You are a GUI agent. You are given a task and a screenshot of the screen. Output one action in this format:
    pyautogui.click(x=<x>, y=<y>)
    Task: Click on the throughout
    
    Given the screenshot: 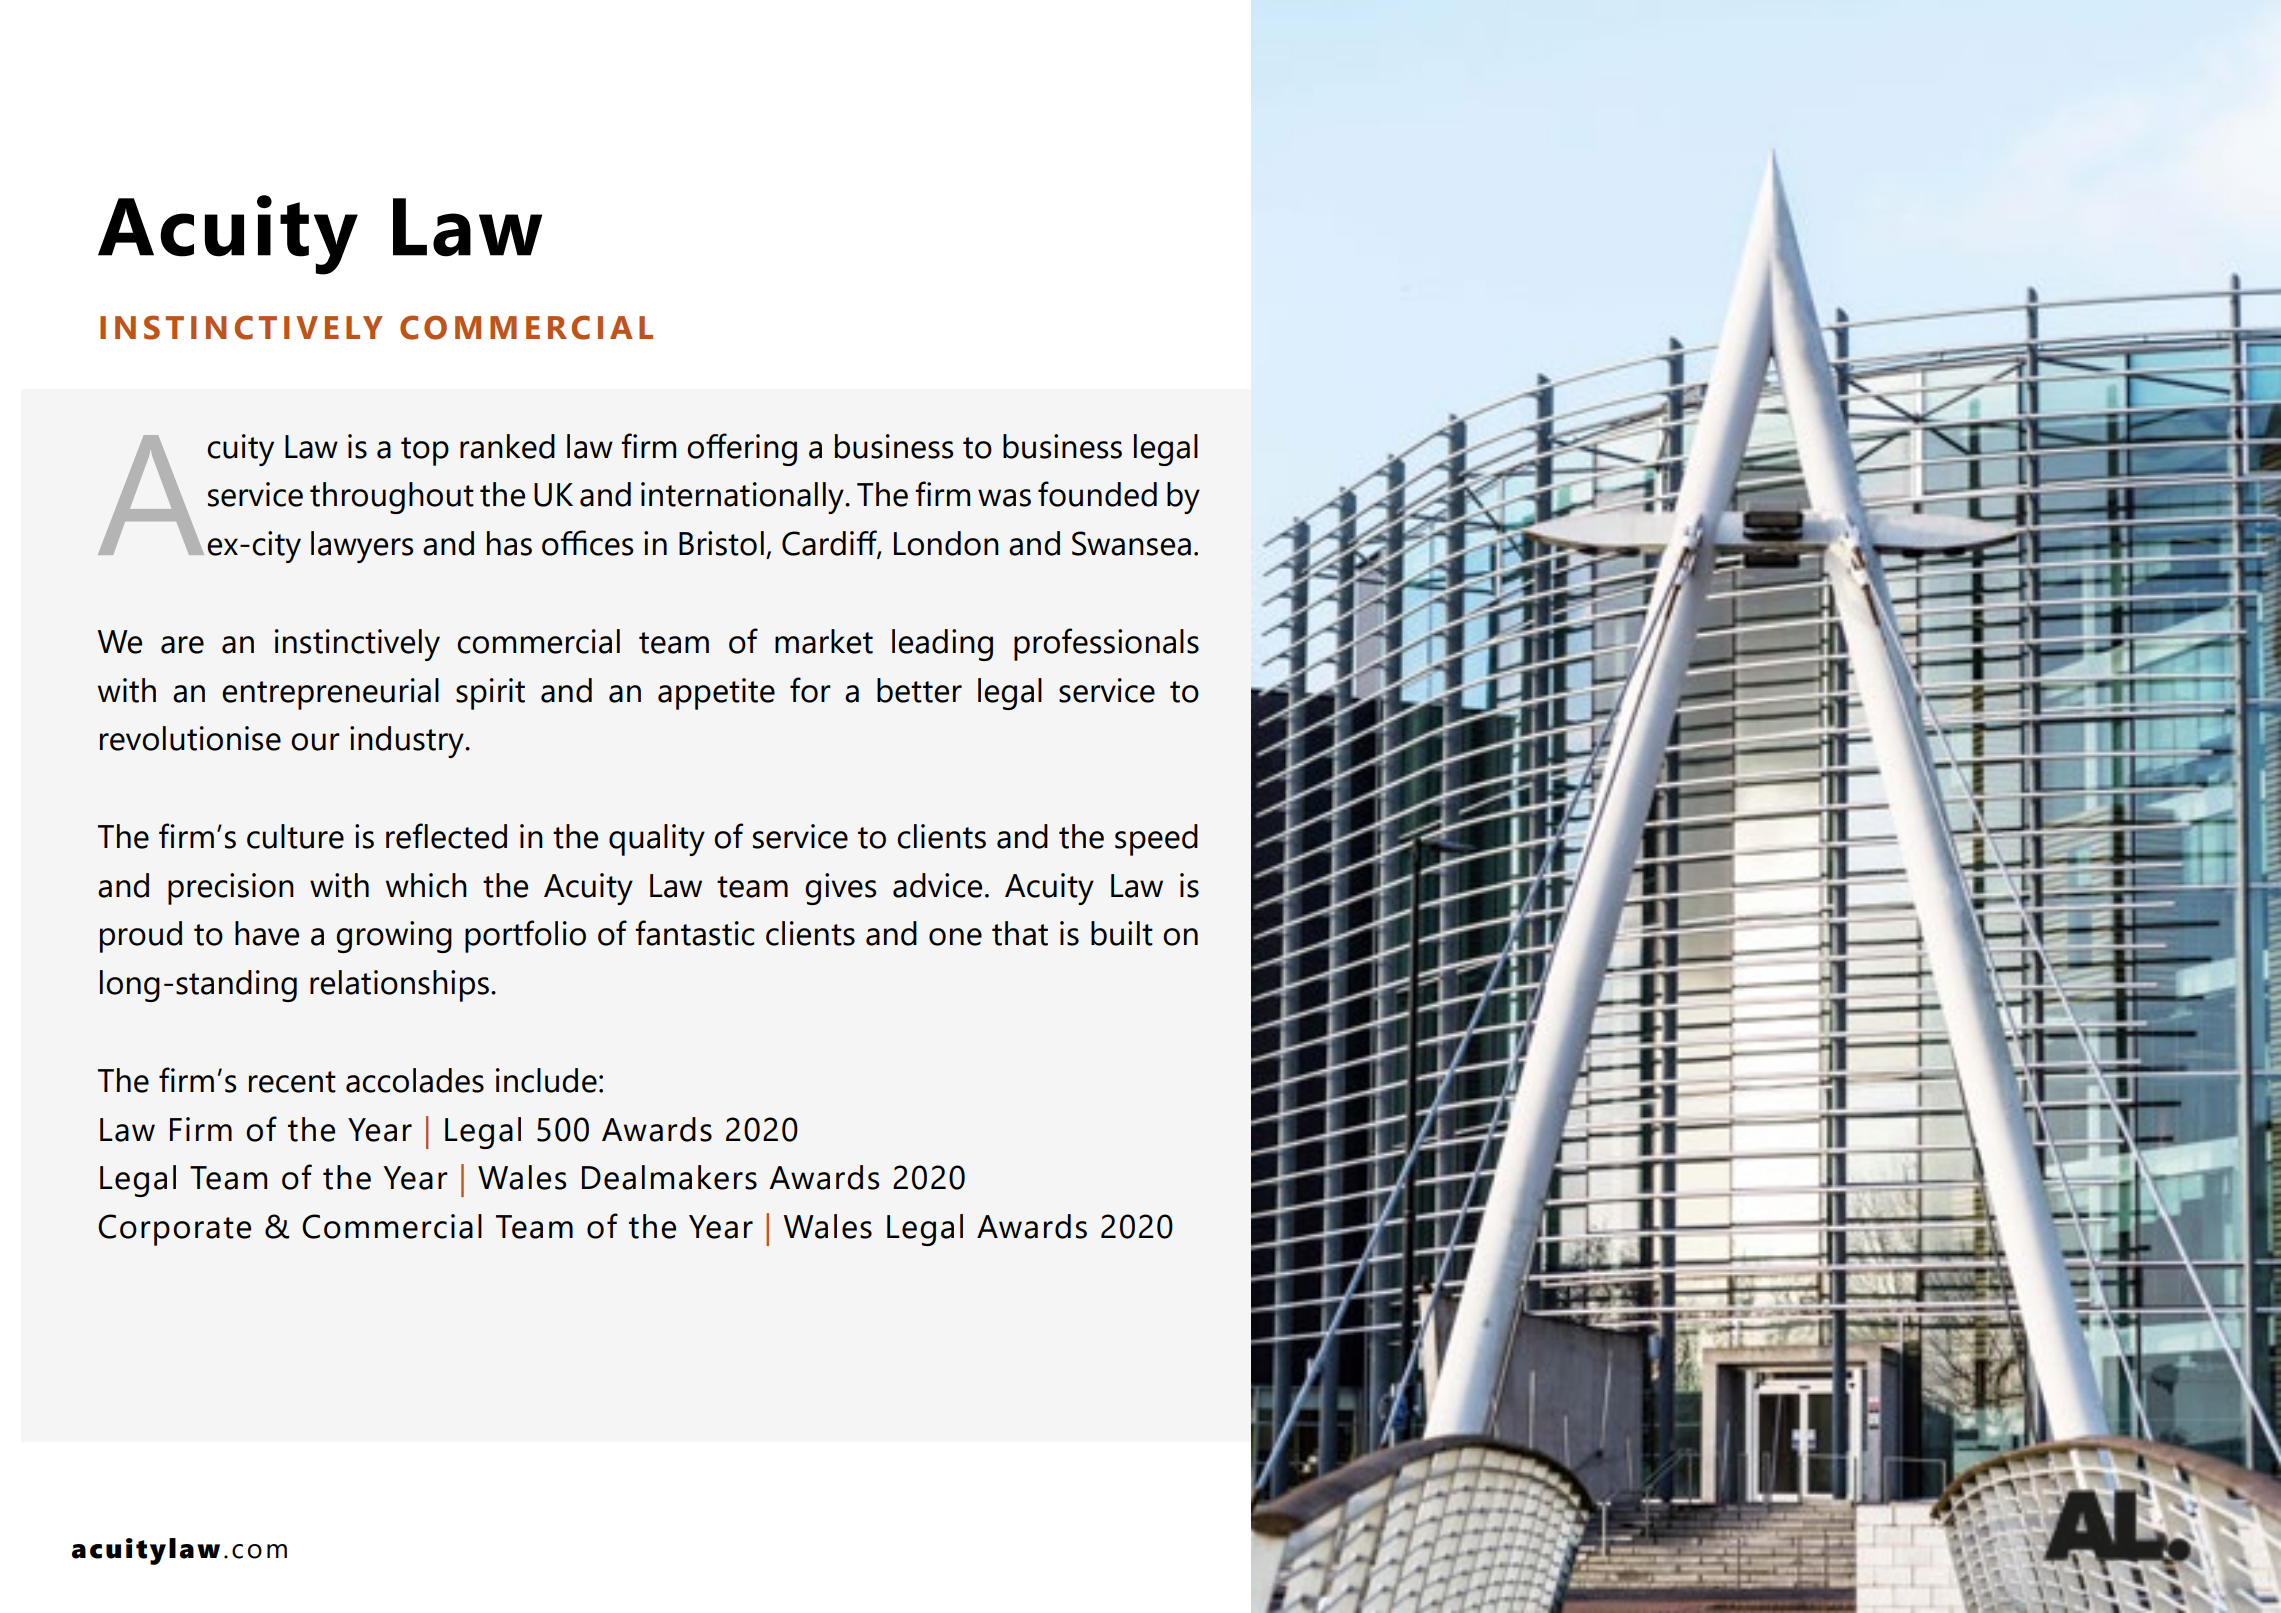 What is the action you would take?
    pyautogui.click(x=392, y=498)
